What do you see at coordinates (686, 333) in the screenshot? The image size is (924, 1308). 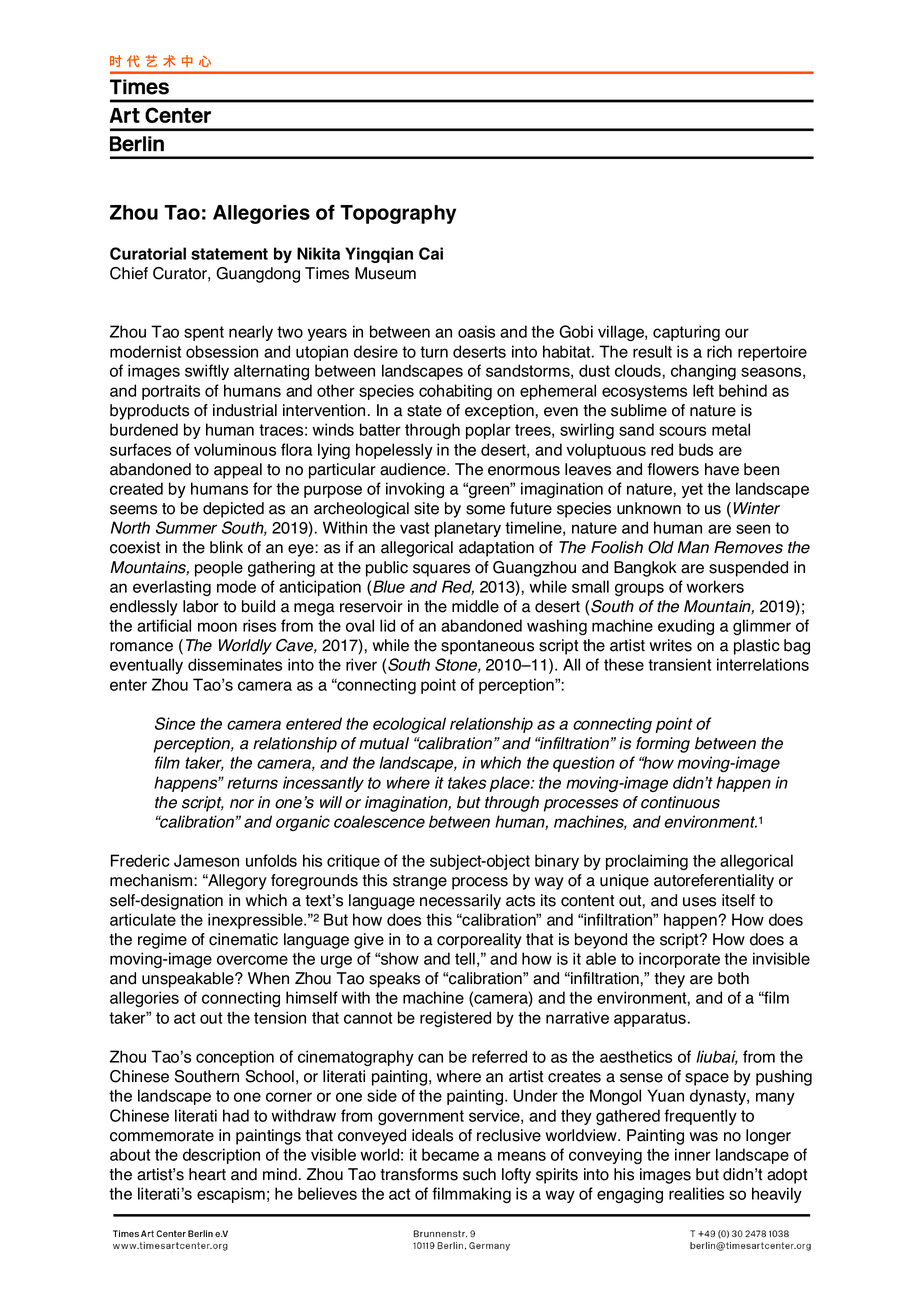 I see `capturing` at bounding box center [686, 333].
